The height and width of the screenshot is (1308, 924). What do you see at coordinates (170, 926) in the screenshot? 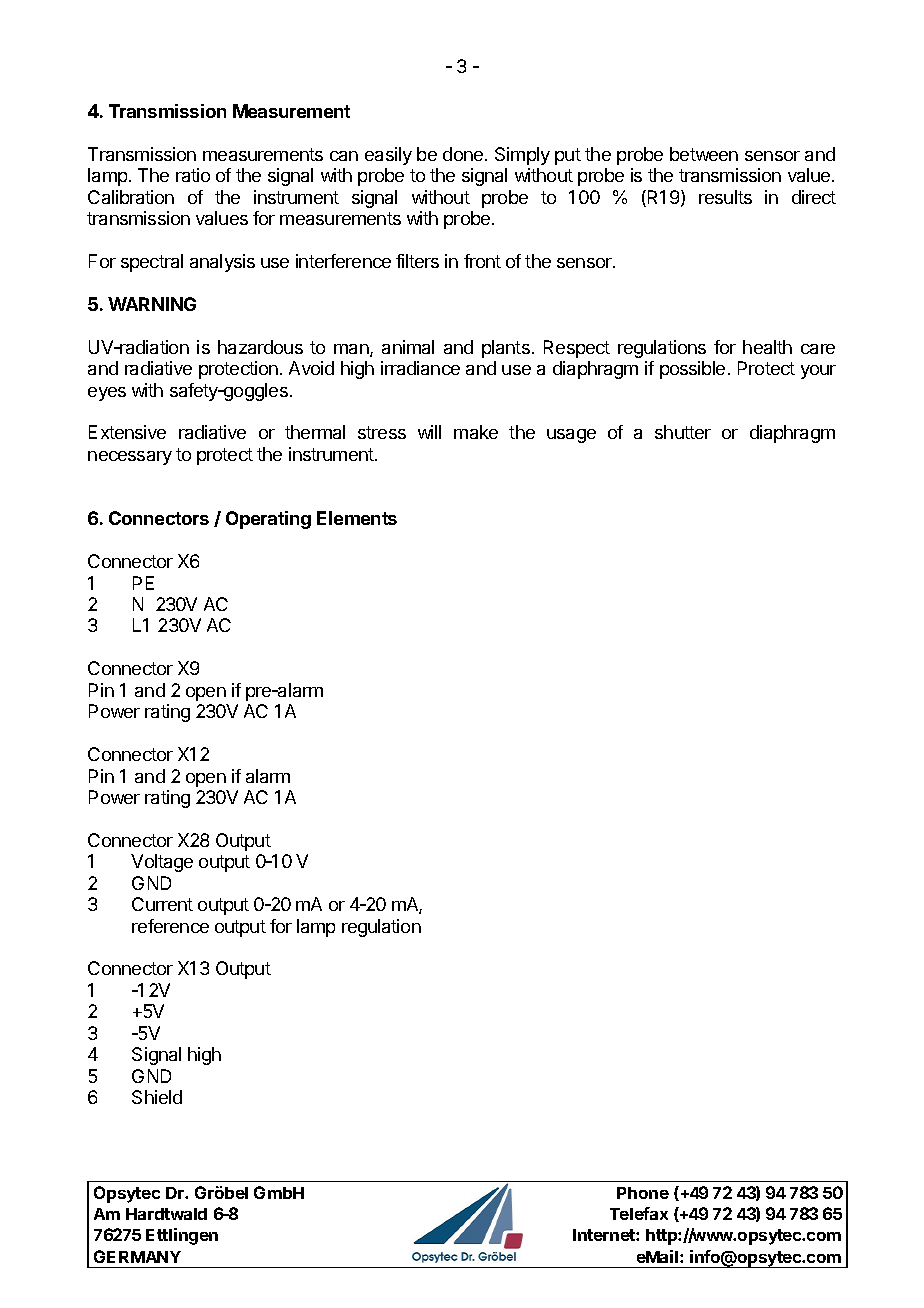
I see `reference` at bounding box center [170, 926].
